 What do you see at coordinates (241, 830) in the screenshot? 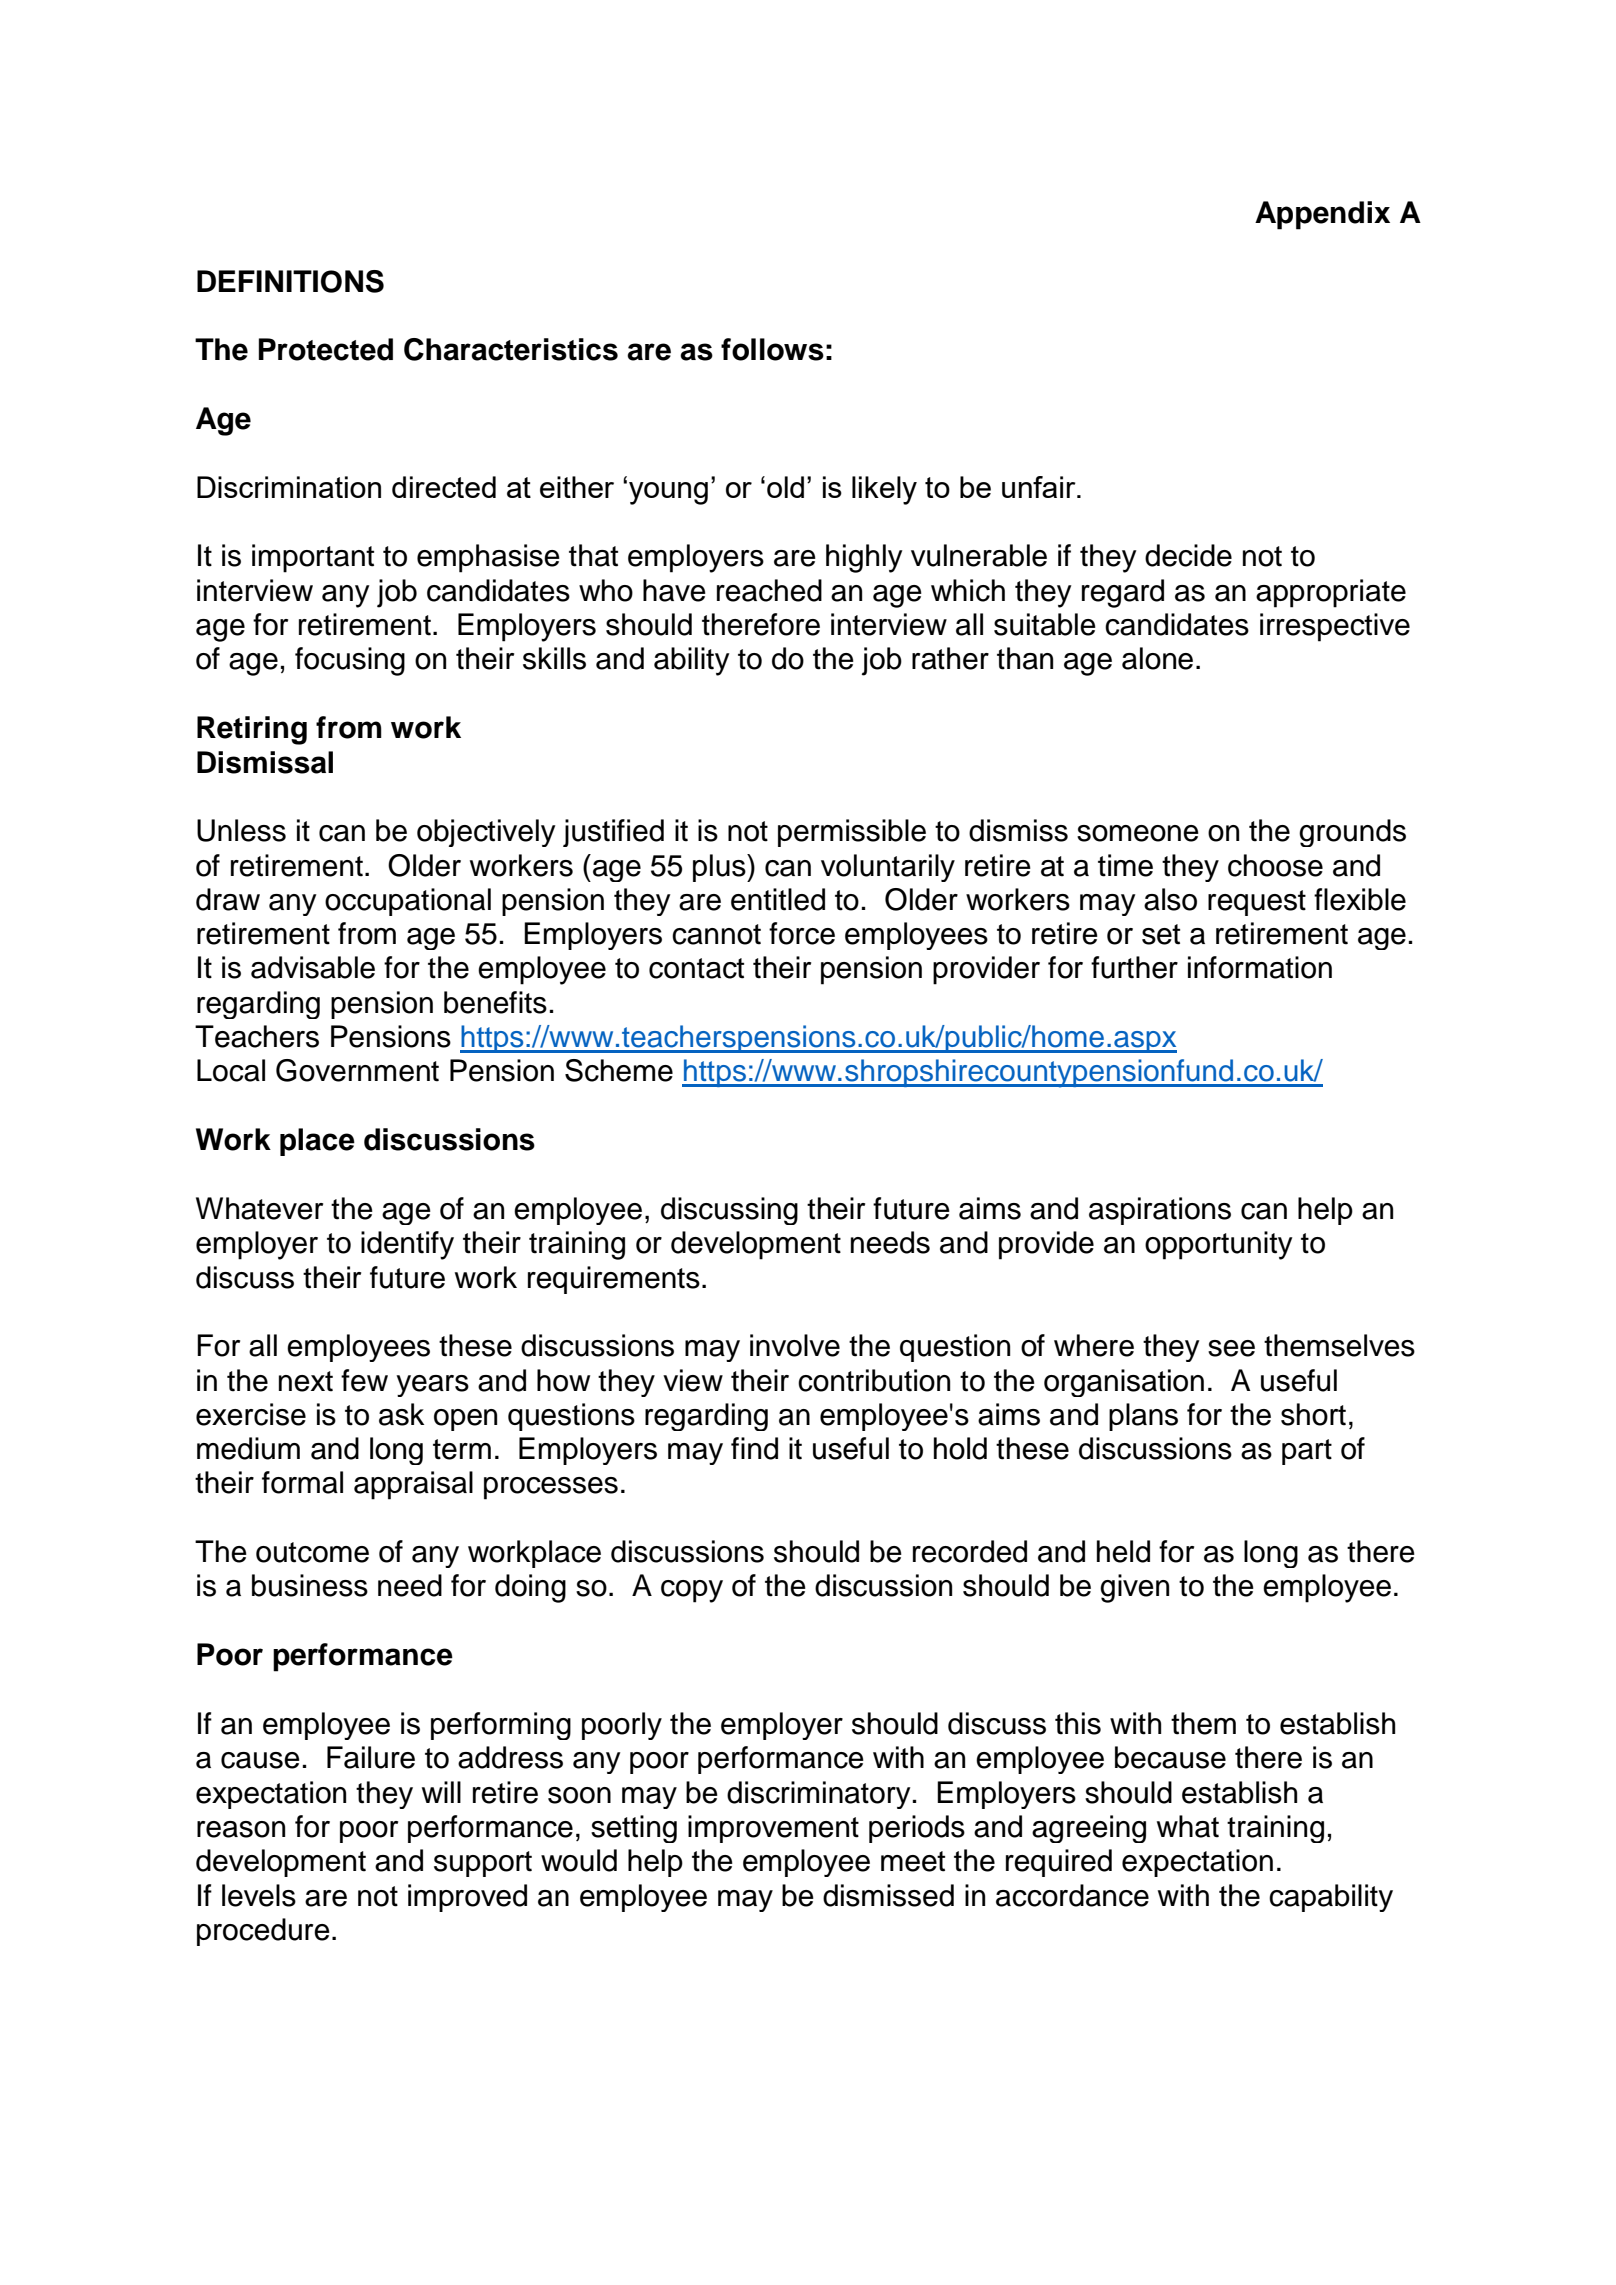
I see `Unless` at bounding box center [241, 830].
